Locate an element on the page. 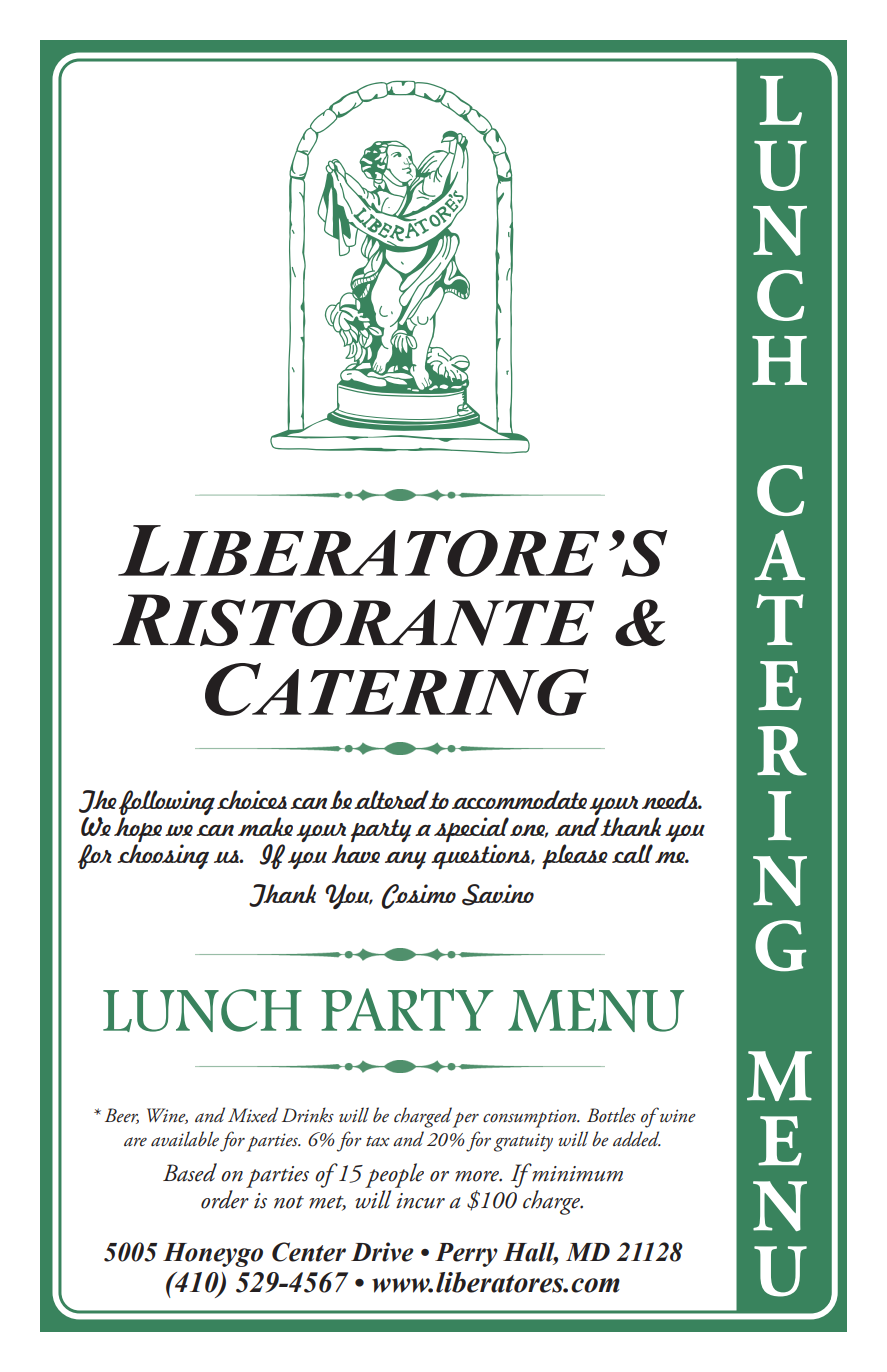 The image size is (887, 1372). gratuity is located at coordinates (523, 1142).
